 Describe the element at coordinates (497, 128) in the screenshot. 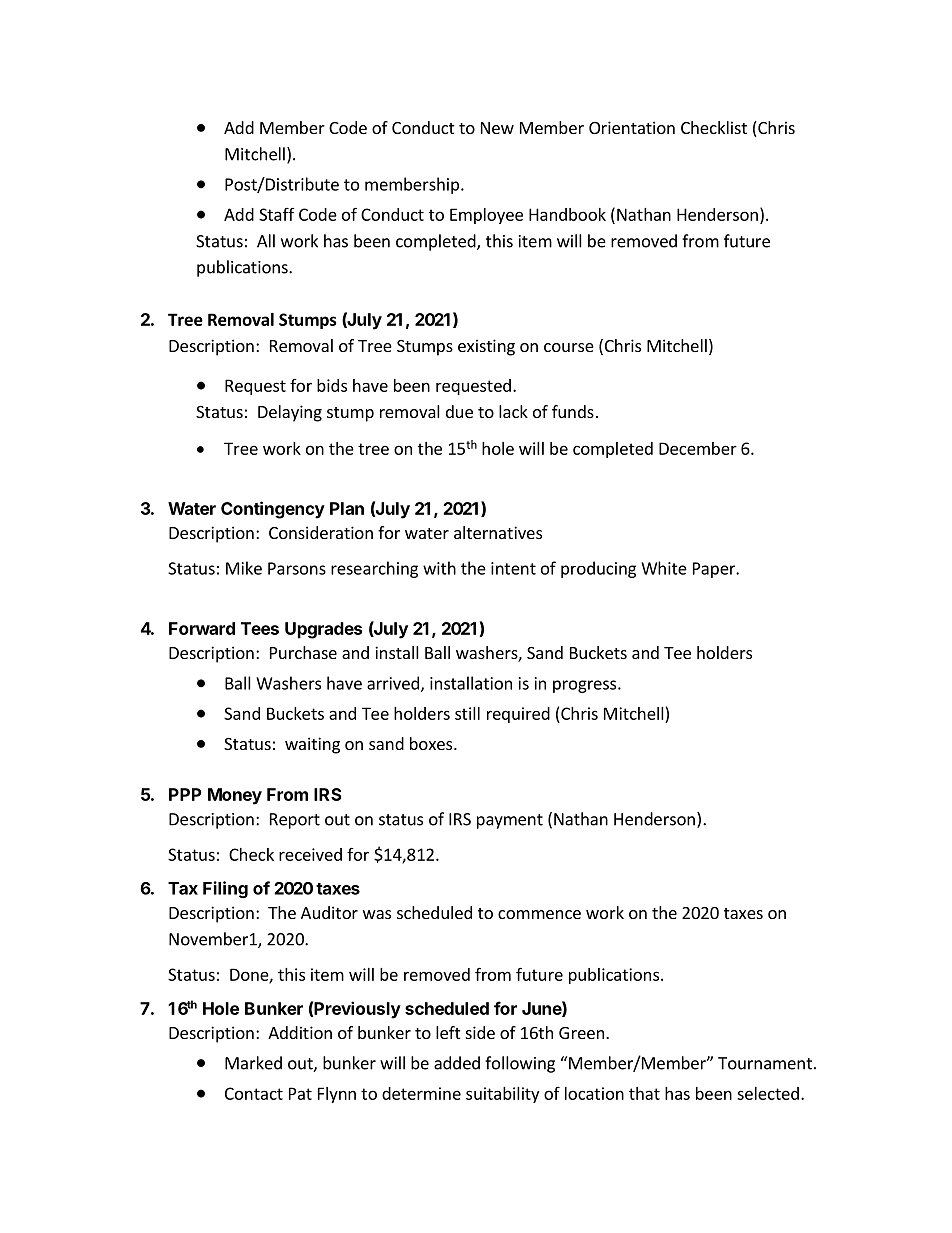

I see `New` at that location.
